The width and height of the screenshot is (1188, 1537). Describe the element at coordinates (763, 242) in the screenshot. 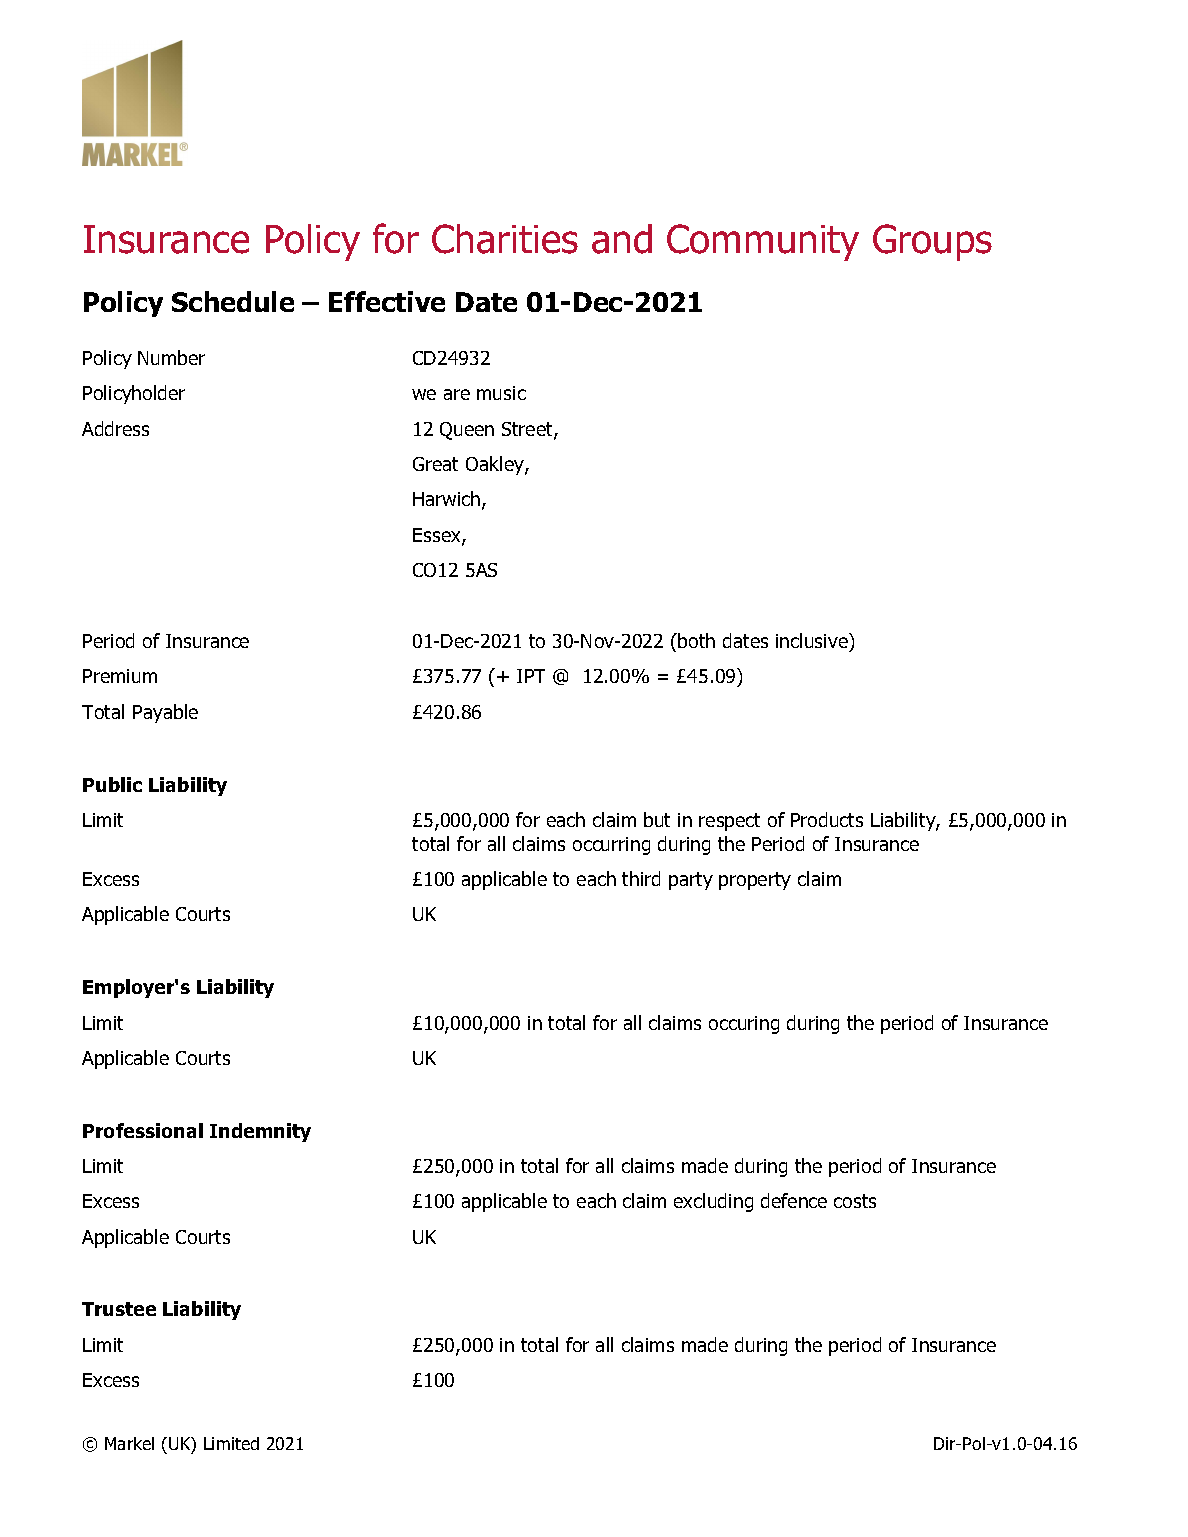

I see `Community` at that location.
